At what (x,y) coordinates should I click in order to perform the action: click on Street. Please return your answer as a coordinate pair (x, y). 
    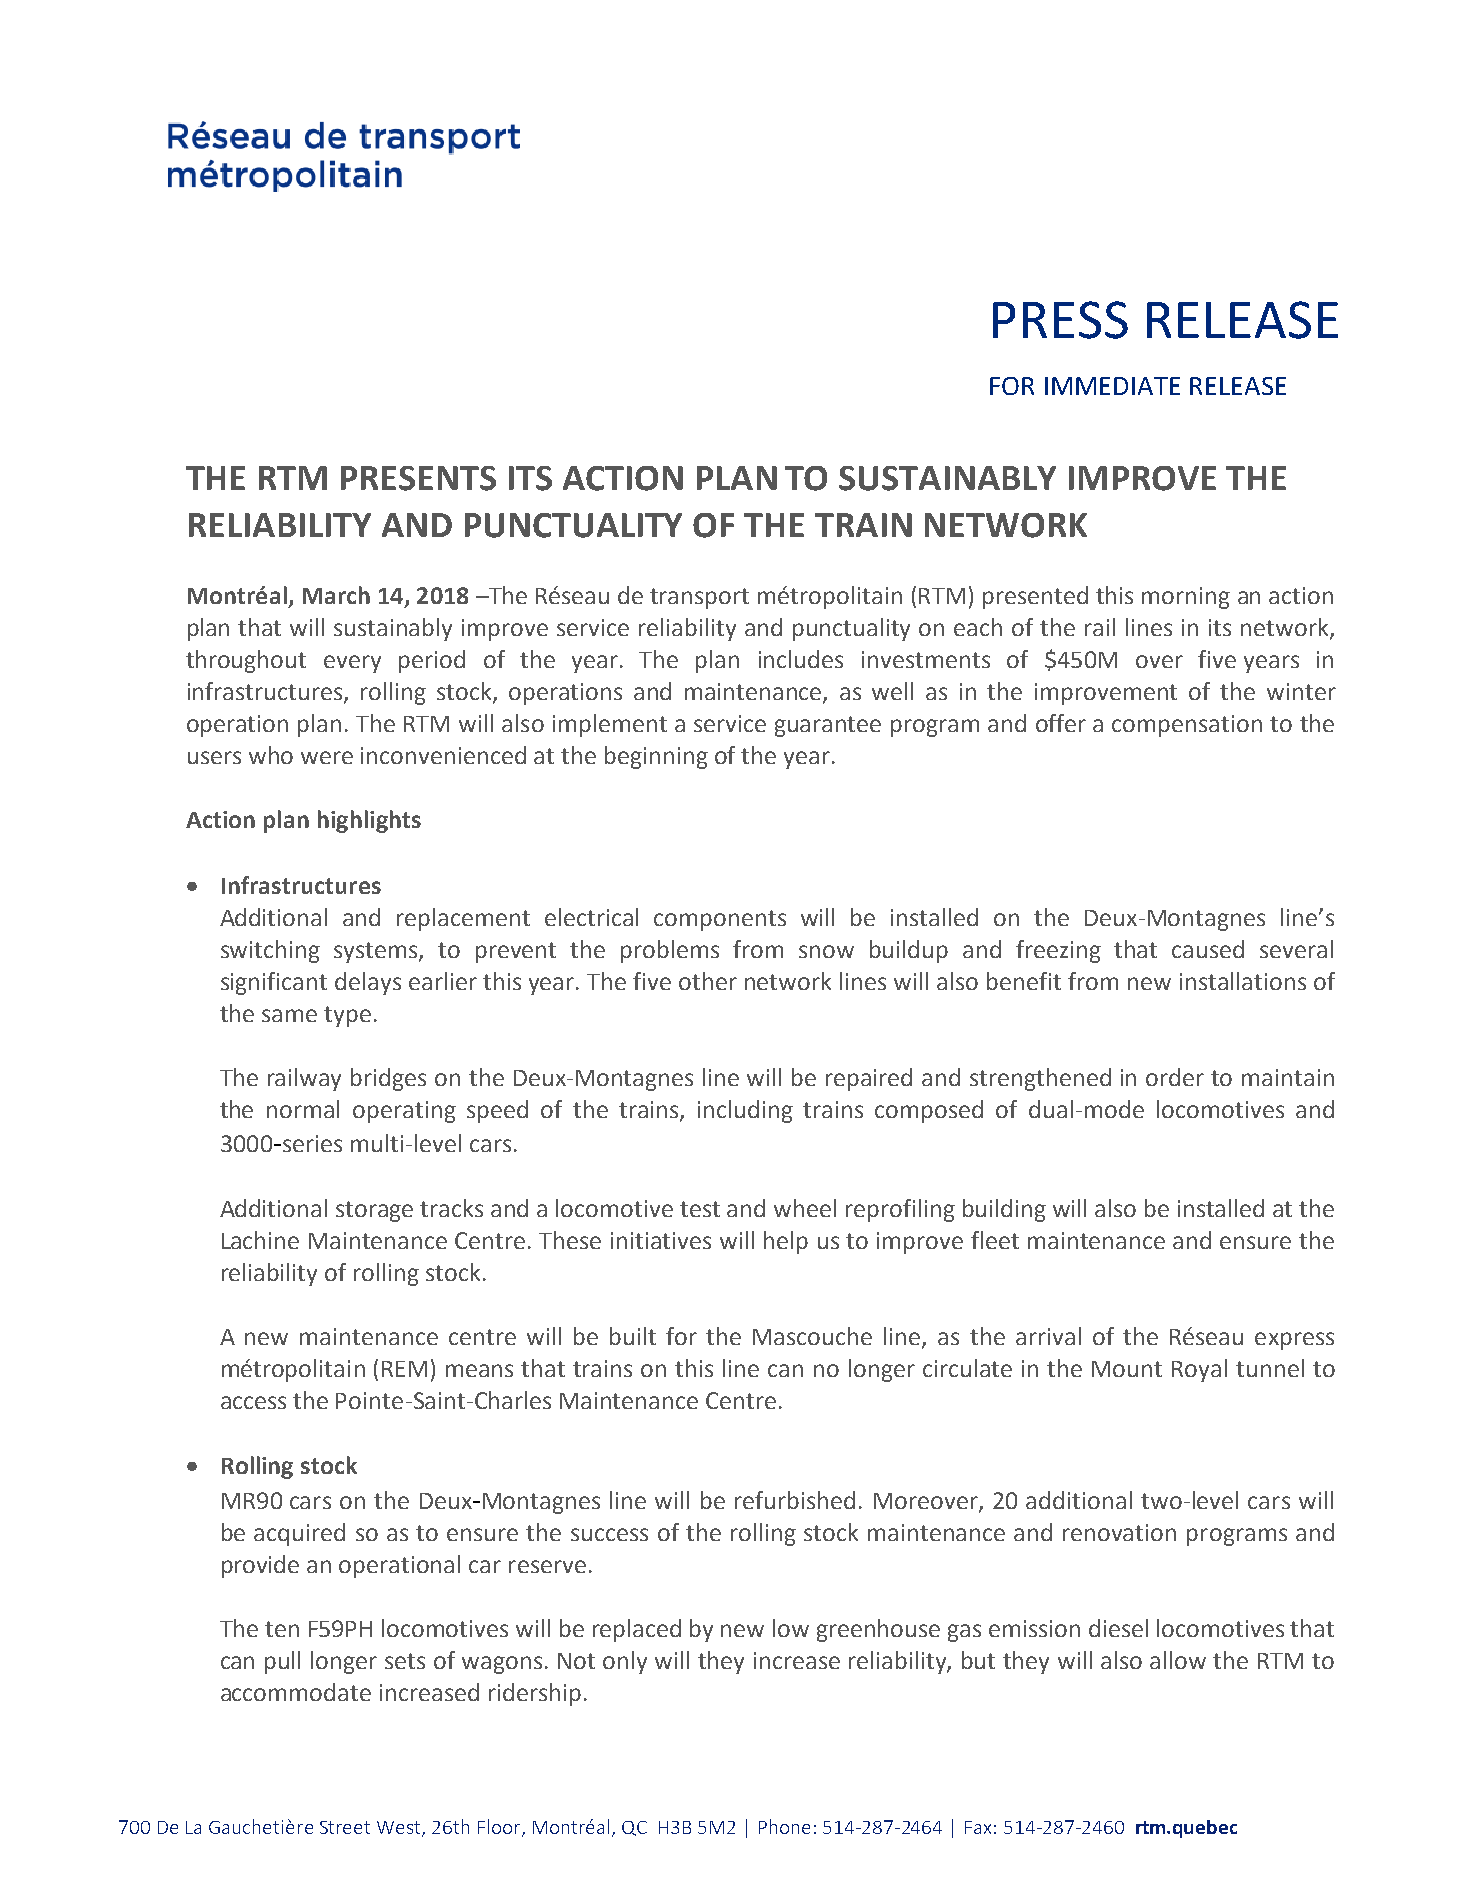
    Looking at the image, I should click on (345, 1827).
